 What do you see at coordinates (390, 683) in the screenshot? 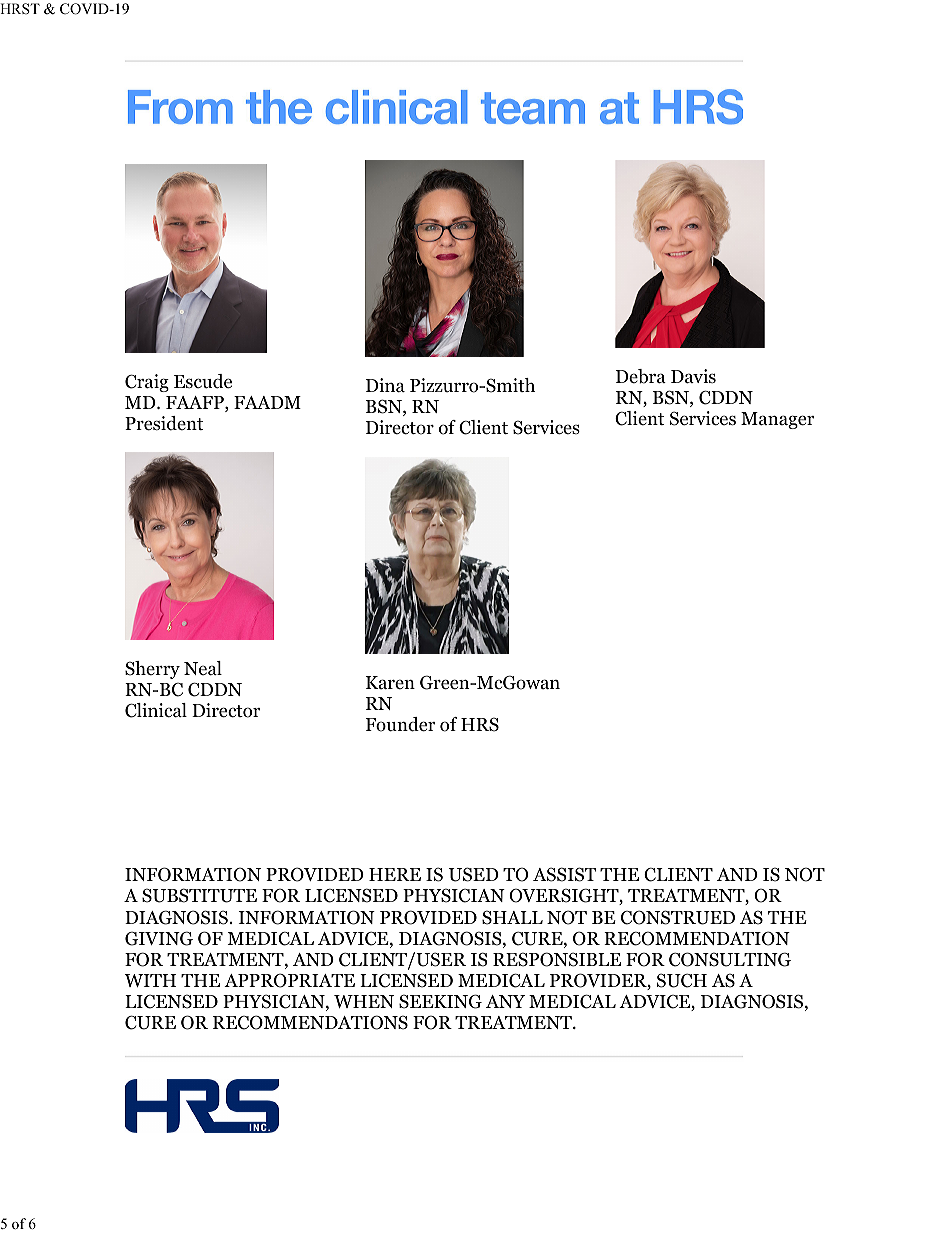
I see `Karen` at bounding box center [390, 683].
